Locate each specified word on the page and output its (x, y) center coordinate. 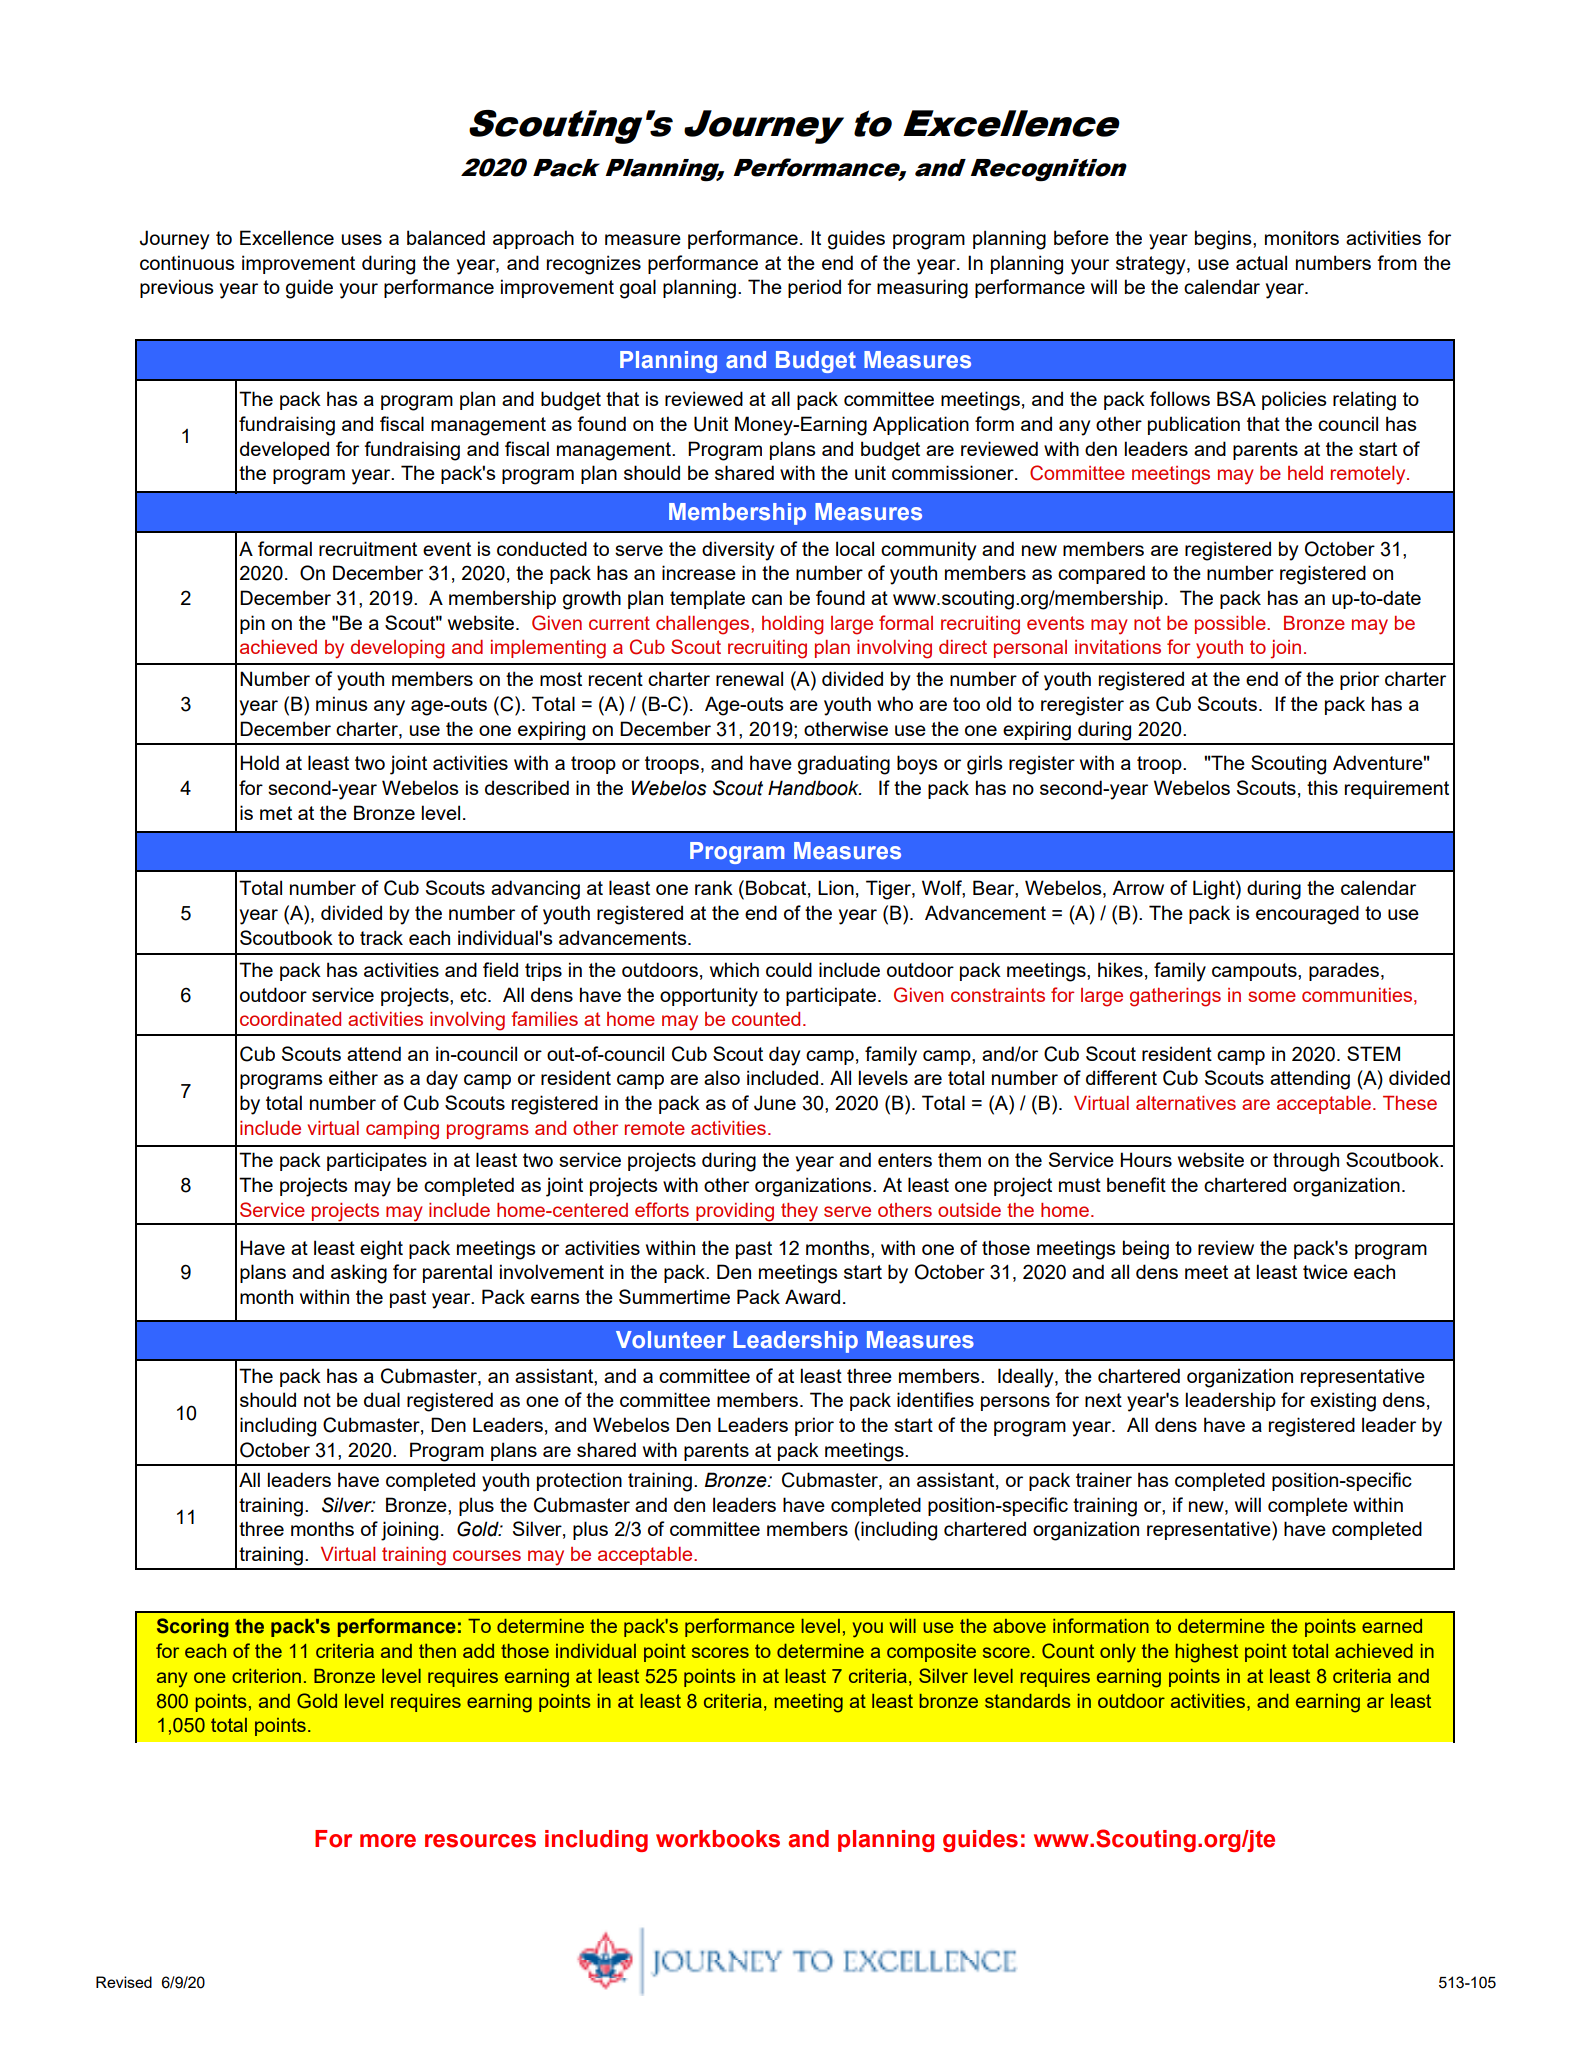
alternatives (1186, 1103)
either (353, 1077)
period (814, 288)
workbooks (718, 1839)
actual (1261, 262)
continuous (187, 262)
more (388, 1841)
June (775, 1103)
